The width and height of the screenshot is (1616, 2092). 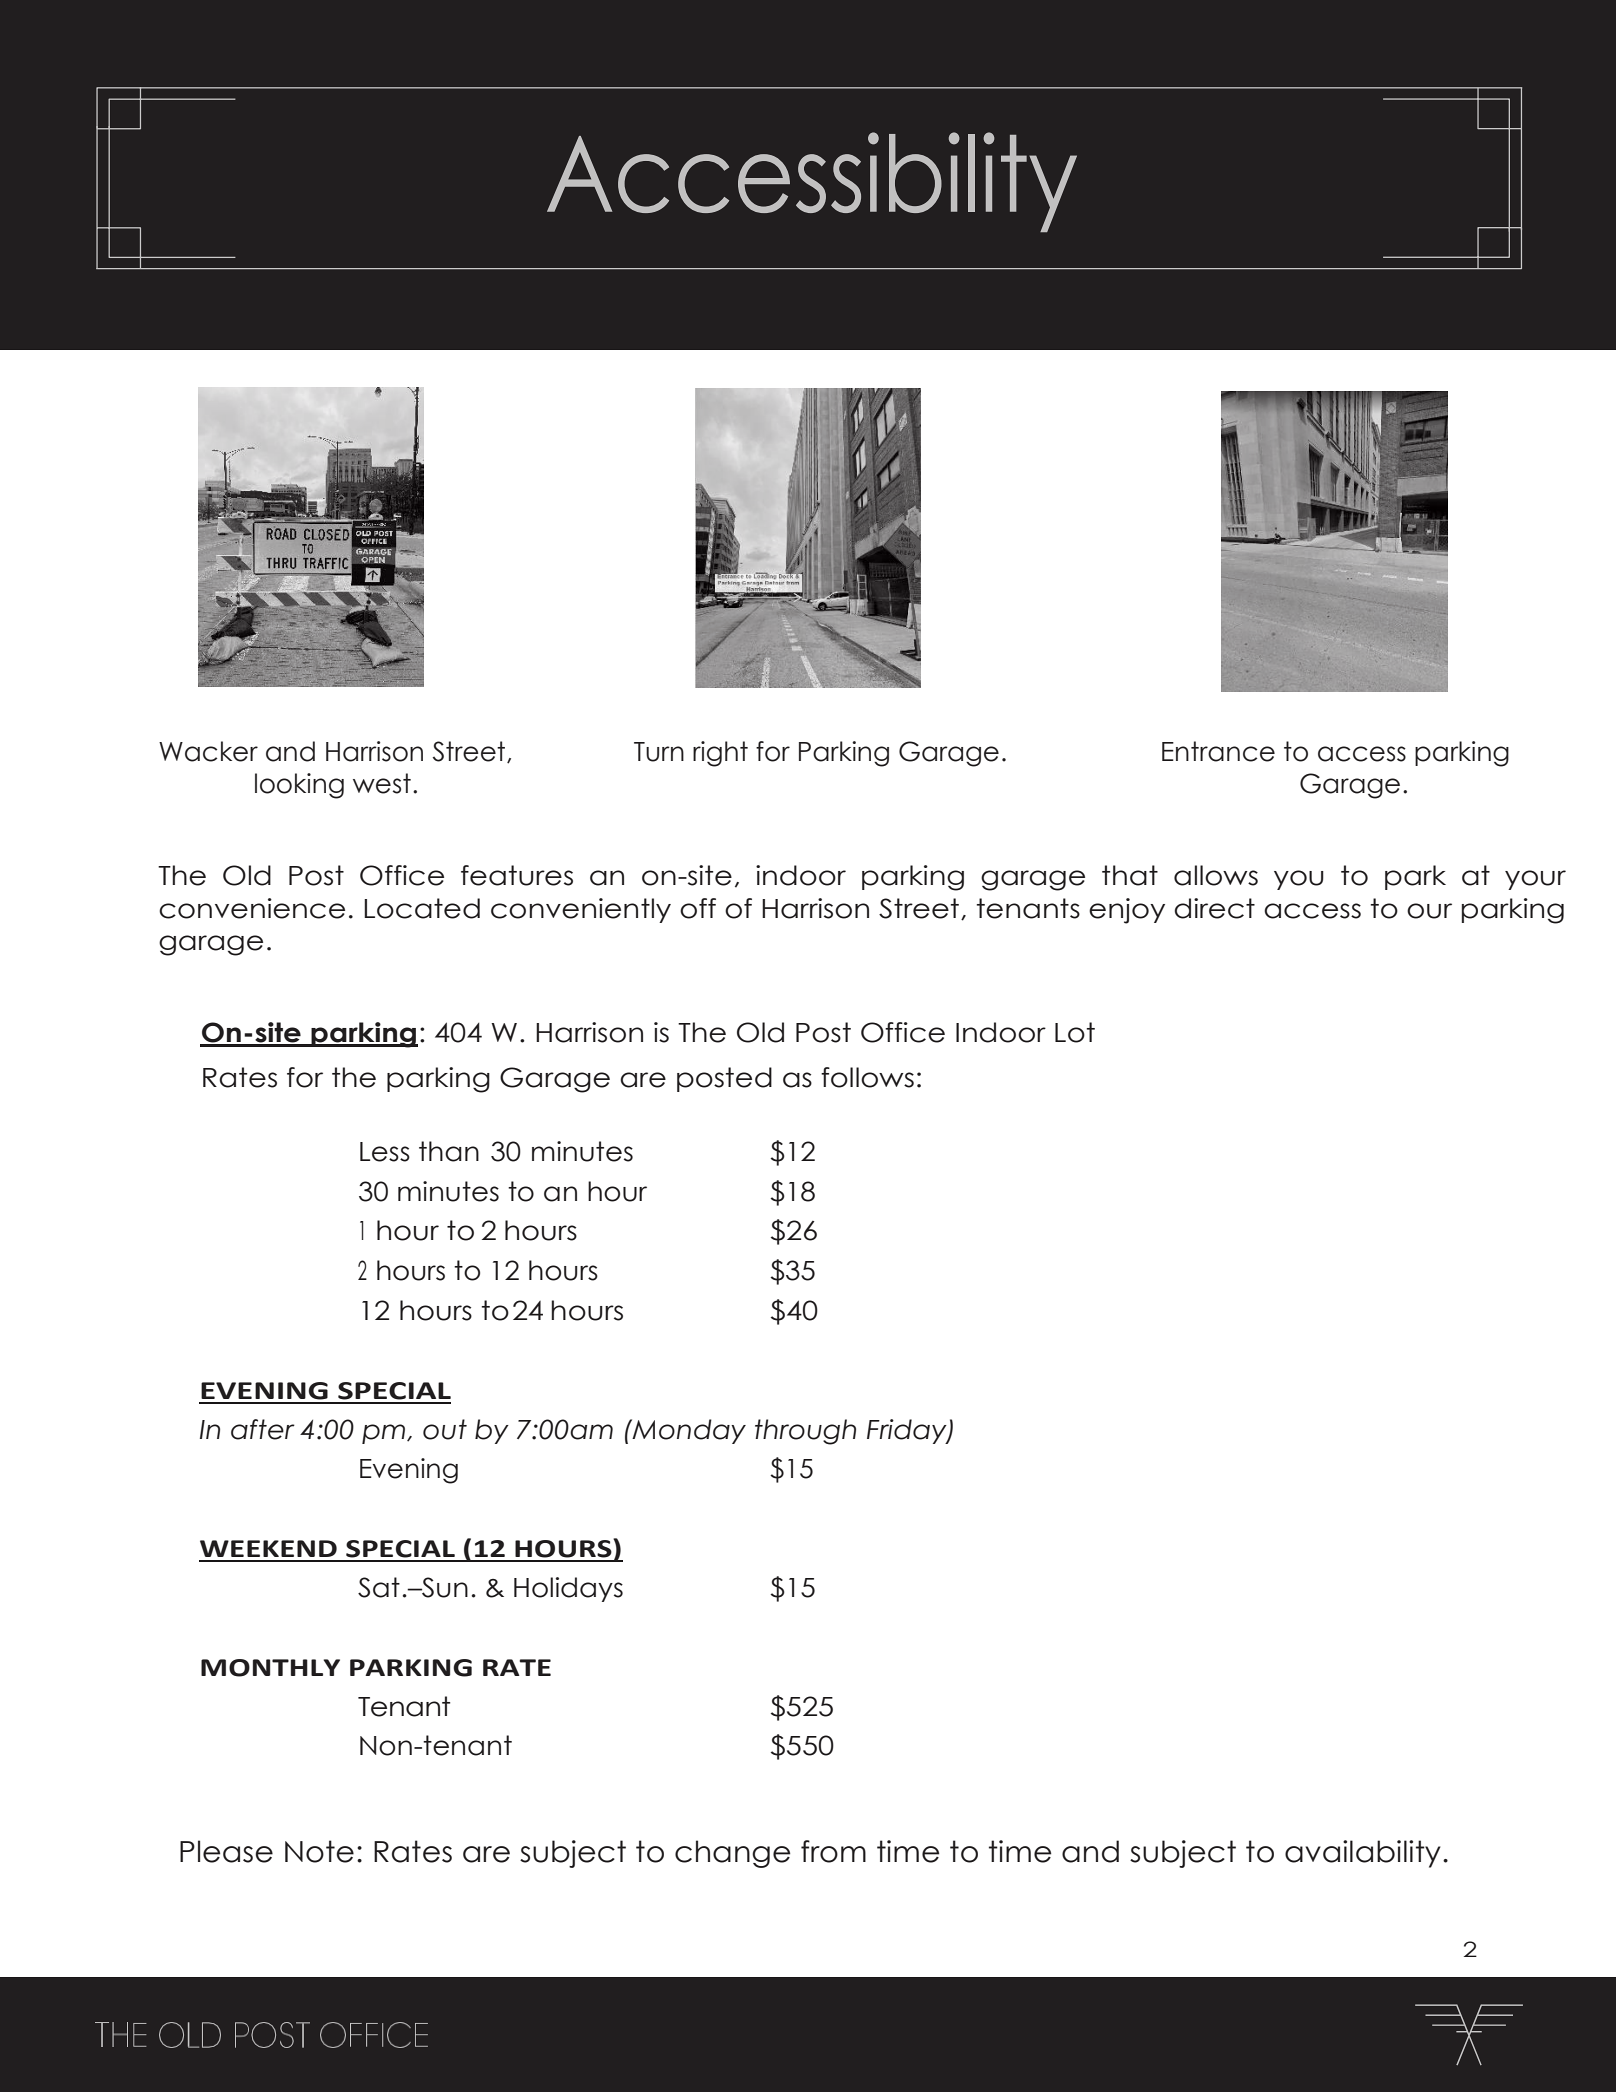 What do you see at coordinates (445, 1429) in the screenshot?
I see `out` at bounding box center [445, 1429].
